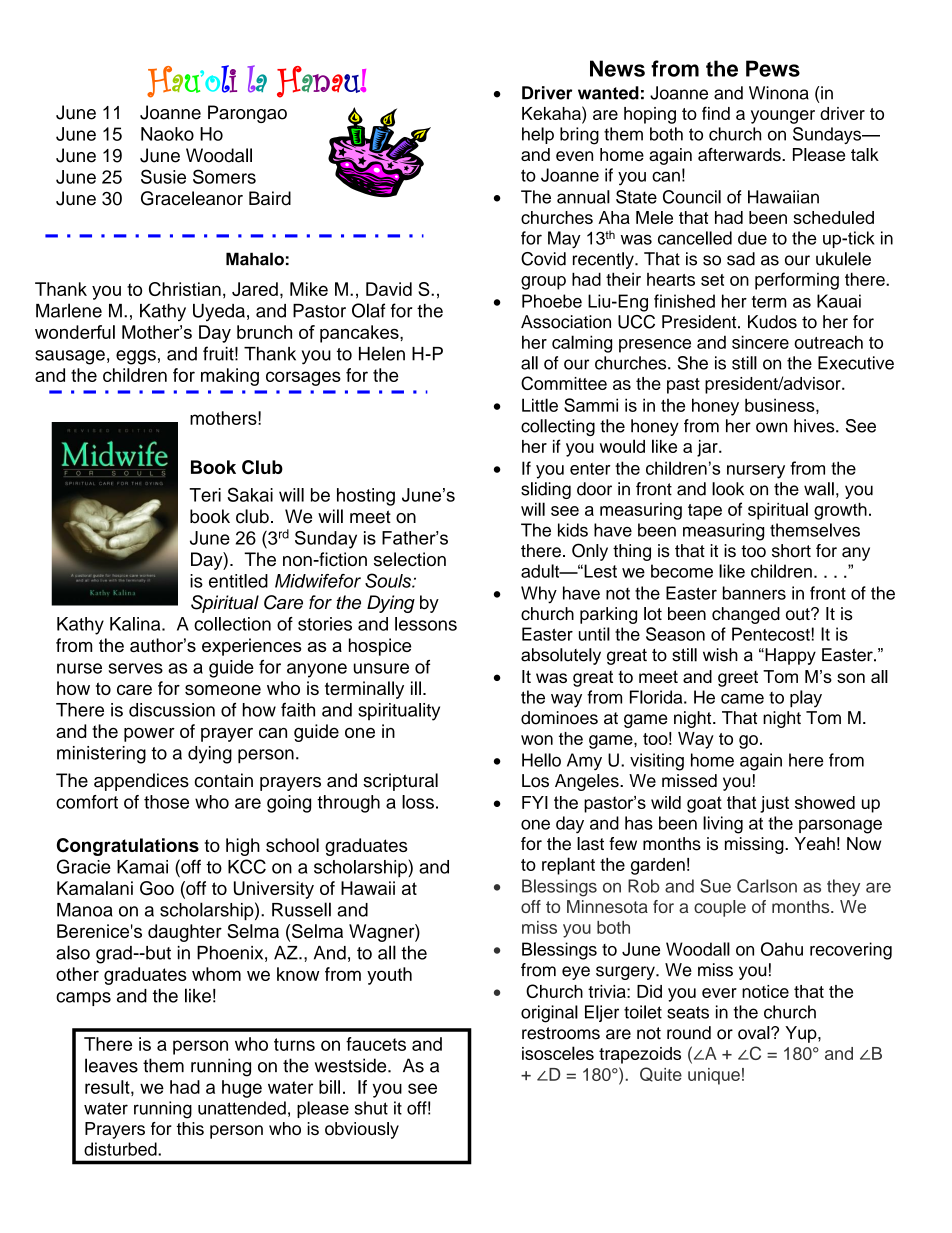 This page has height=1233, width=952. What do you see at coordinates (190, 1128) in the page?
I see `this` at bounding box center [190, 1128].
